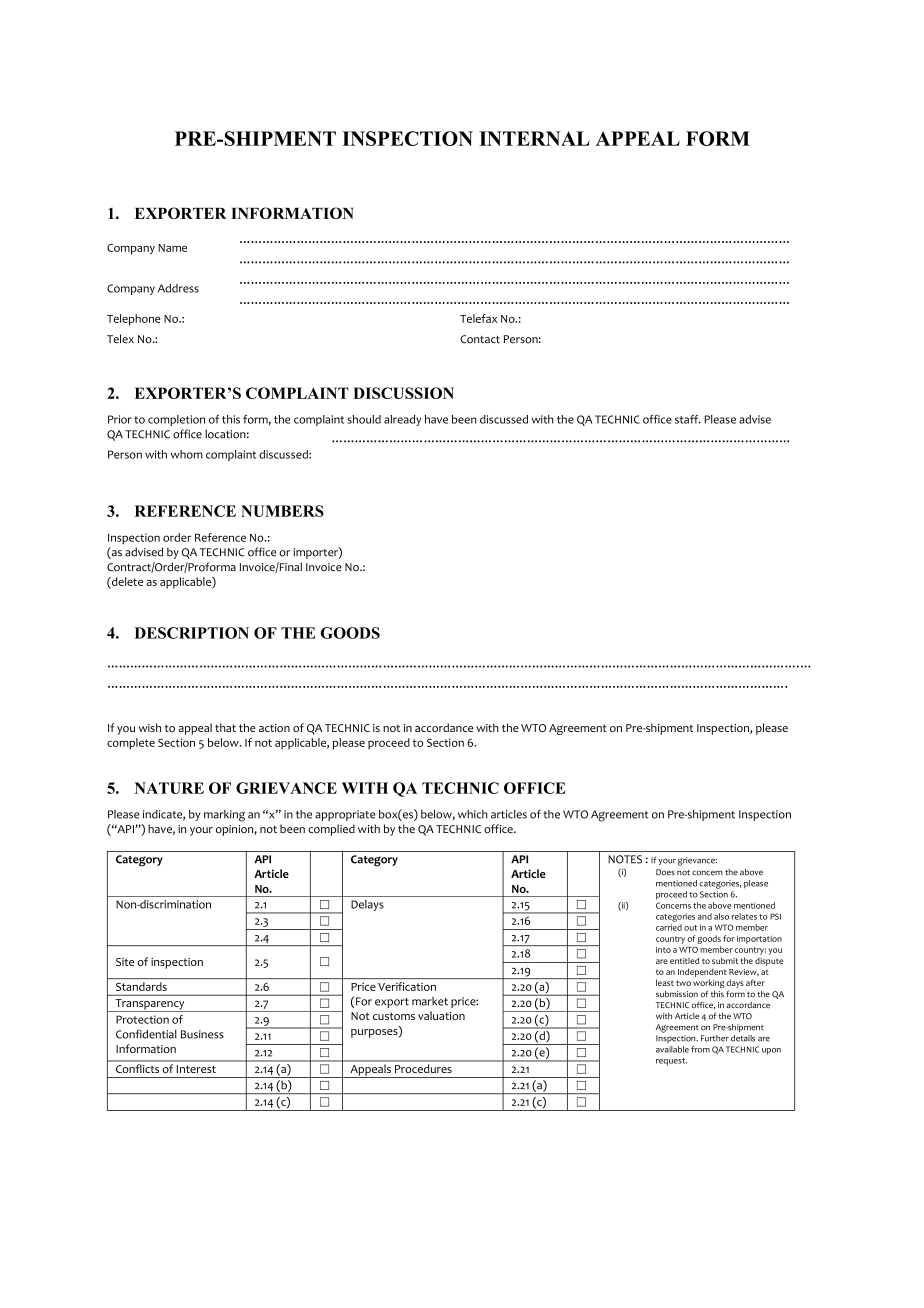 This page has height=1308, width=924. What do you see at coordinates (172, 248) in the page?
I see `Name` at bounding box center [172, 248].
